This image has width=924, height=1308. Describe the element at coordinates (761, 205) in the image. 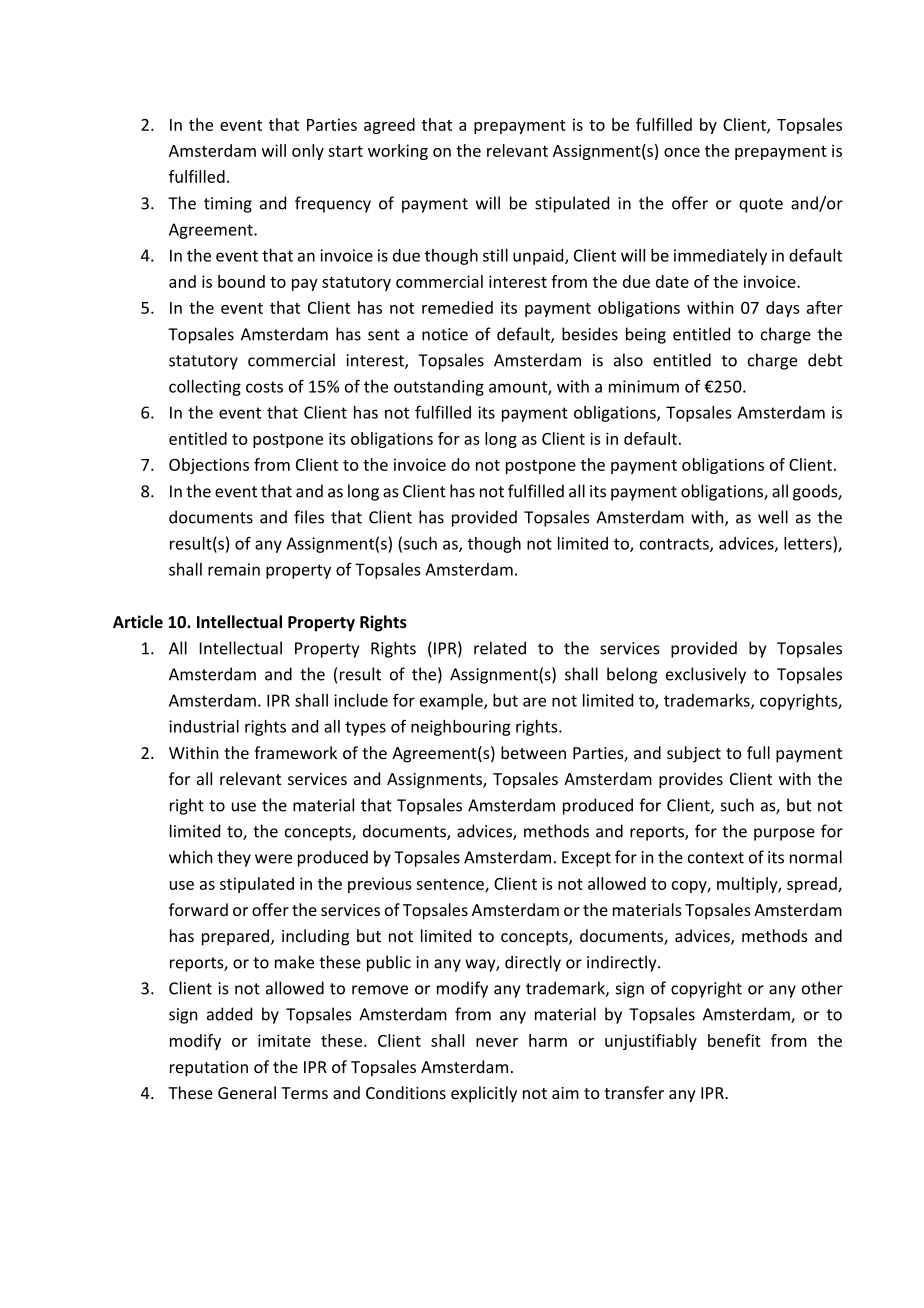

I see `quote` at that location.
